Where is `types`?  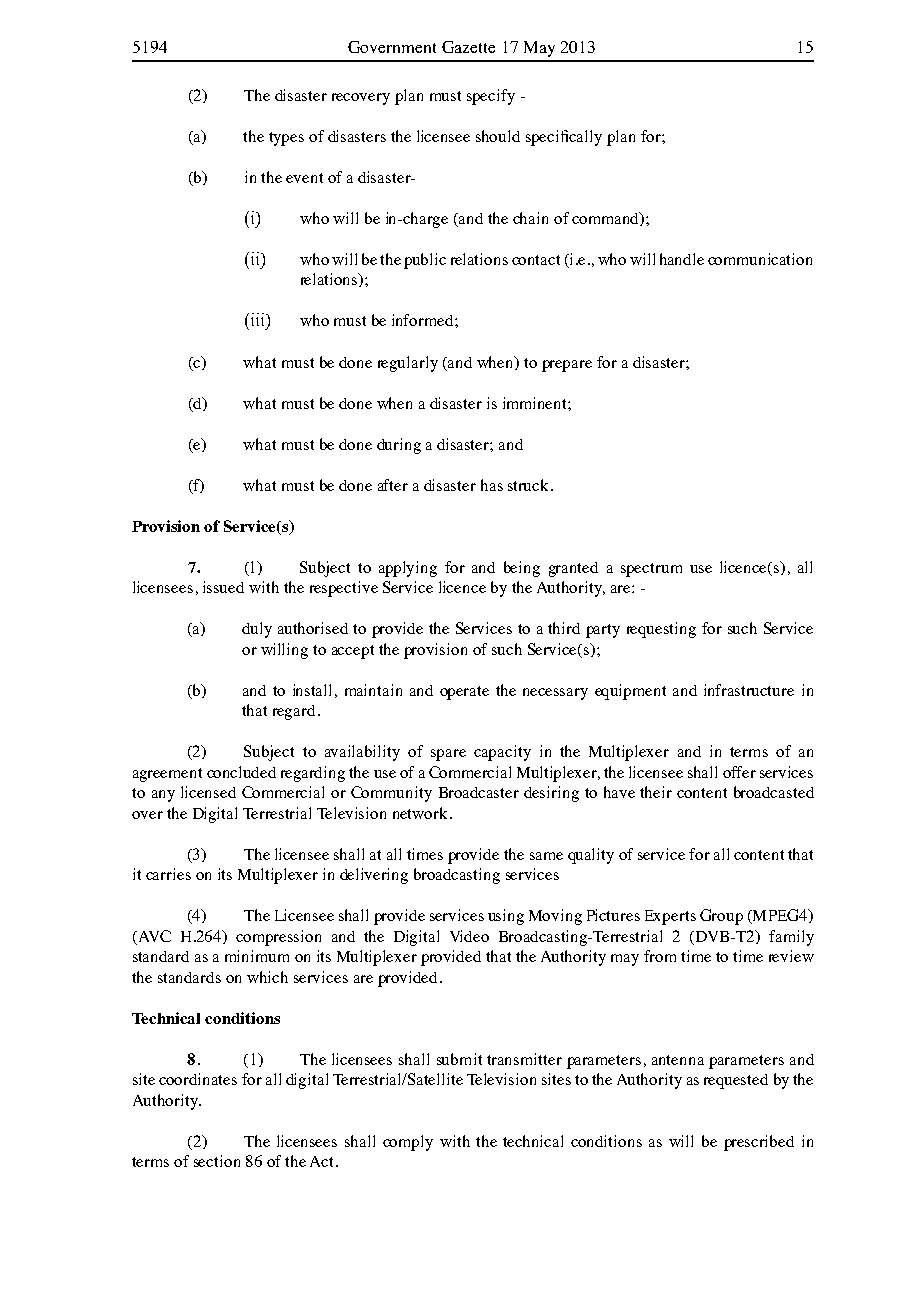
types is located at coordinates (286, 139).
